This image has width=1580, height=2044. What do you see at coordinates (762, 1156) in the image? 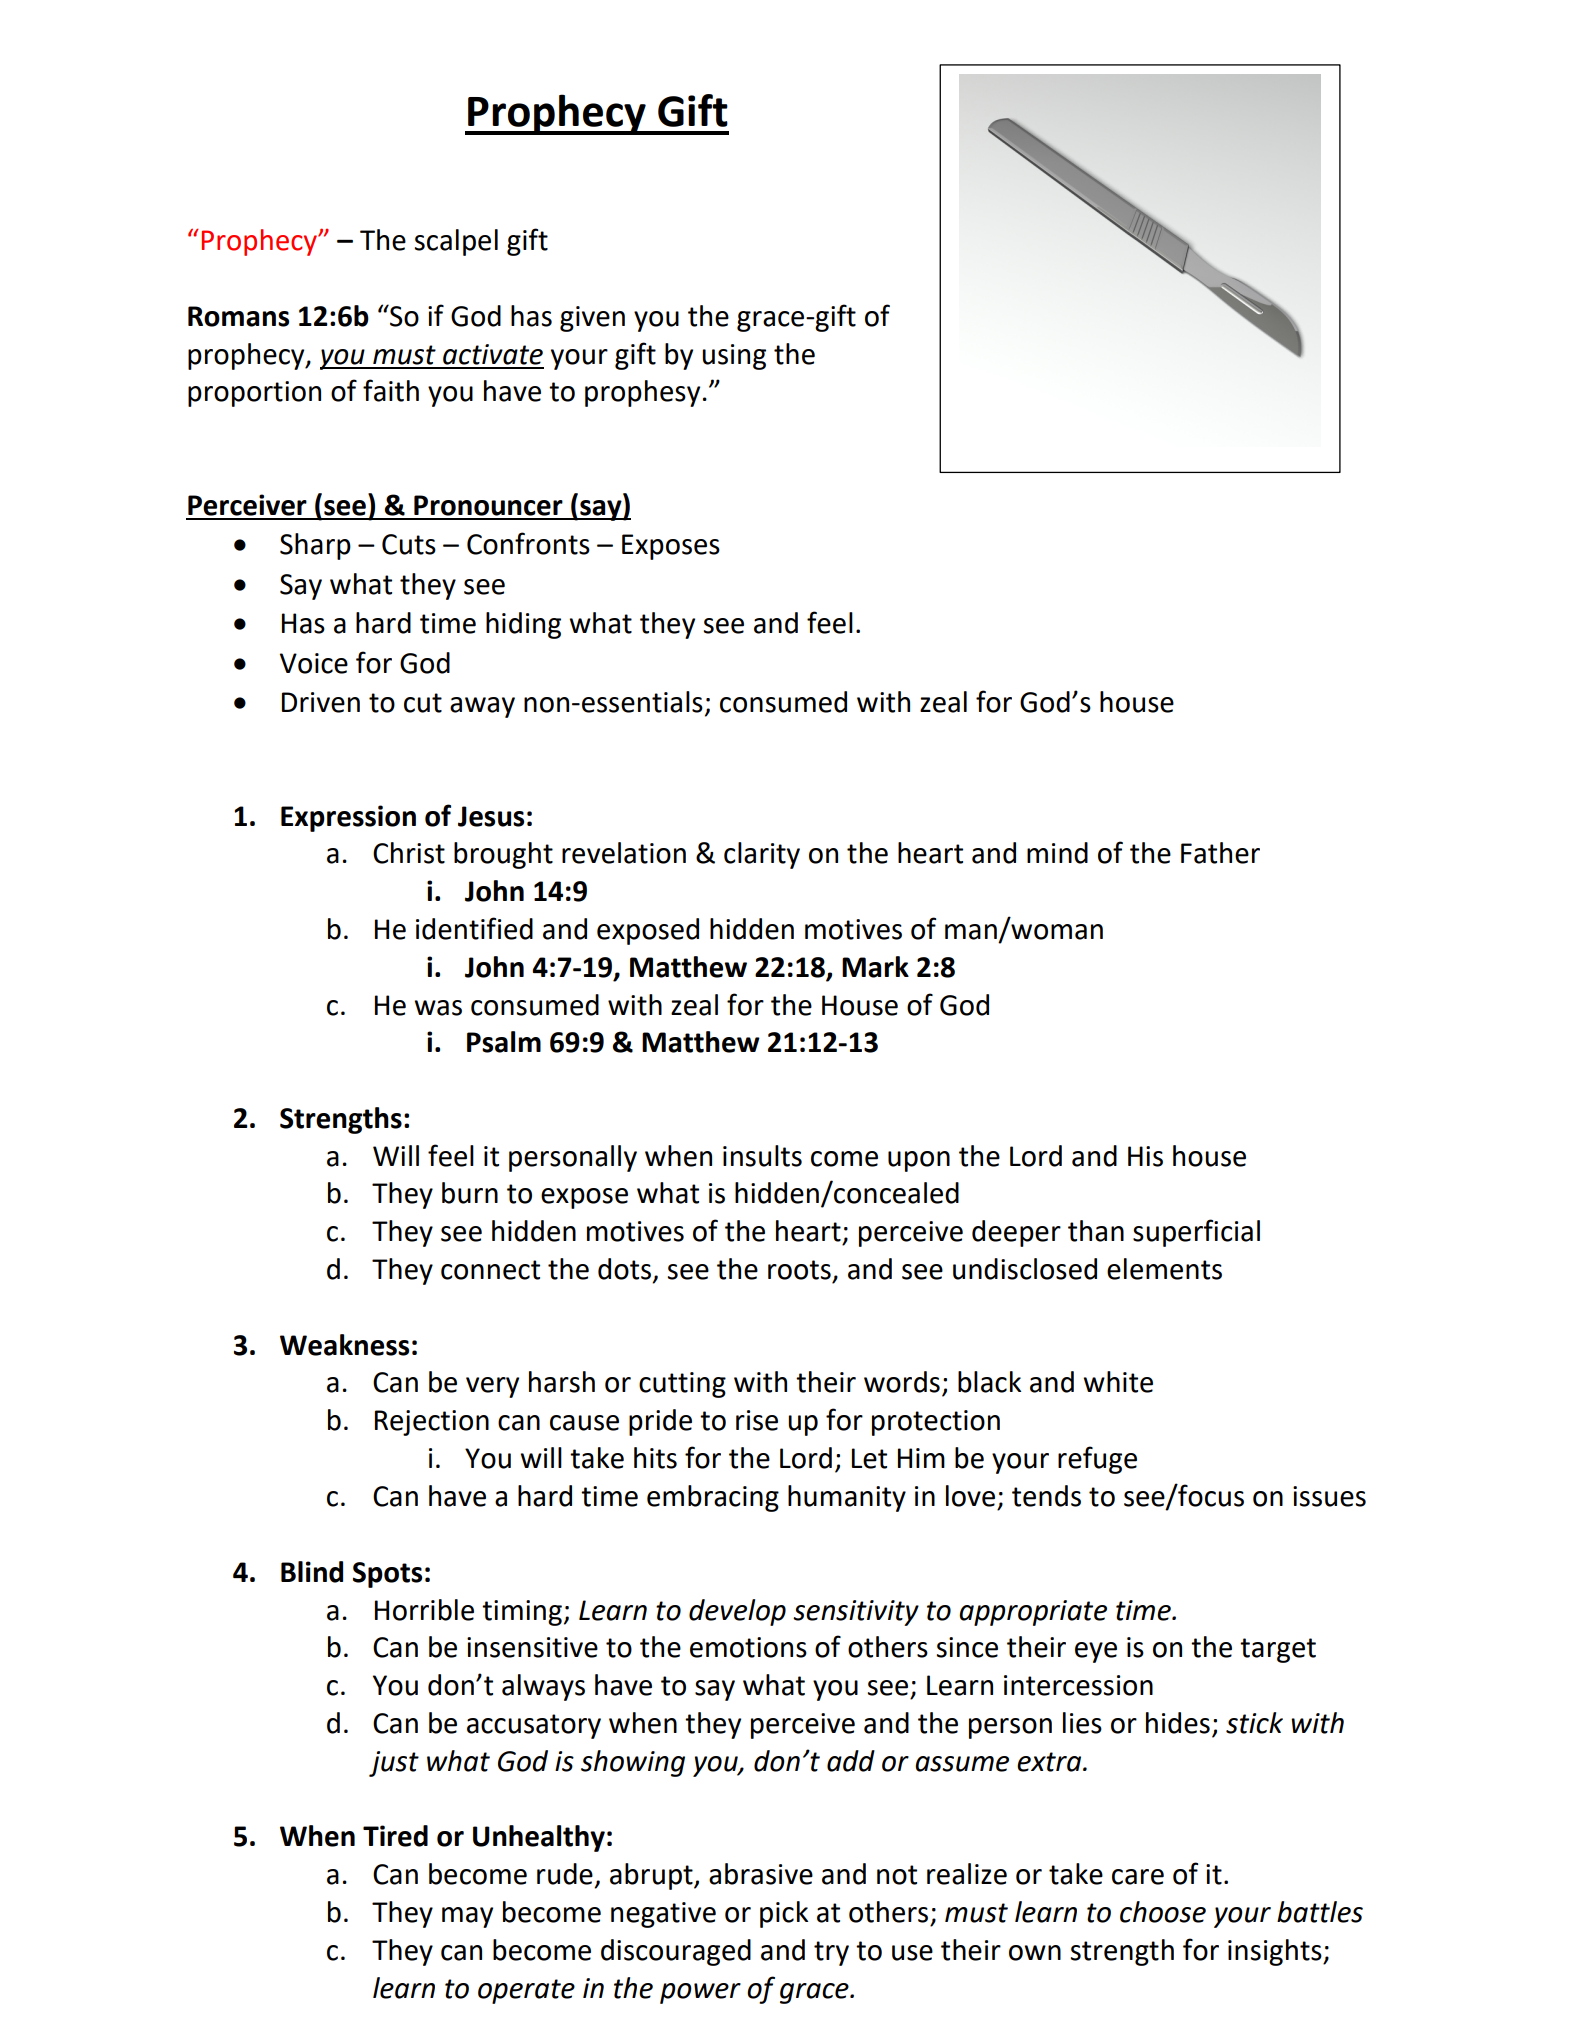
I see `insults` at bounding box center [762, 1156].
